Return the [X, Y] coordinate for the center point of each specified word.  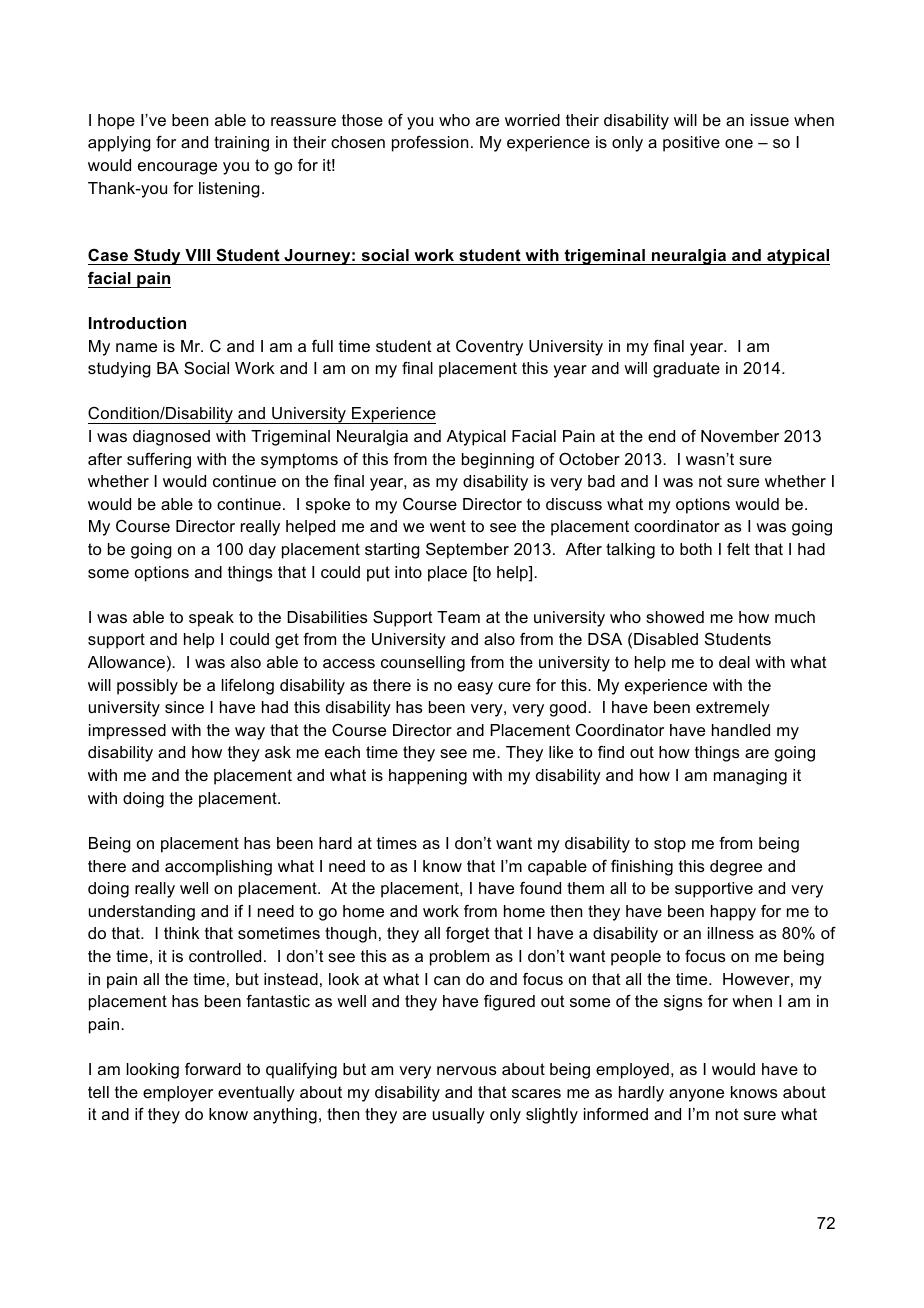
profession [430, 144]
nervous [467, 1070]
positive [691, 144]
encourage [177, 168]
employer [178, 1094]
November [740, 436]
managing [750, 777]
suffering [159, 461]
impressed [127, 732]
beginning [498, 461]
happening [428, 777]
